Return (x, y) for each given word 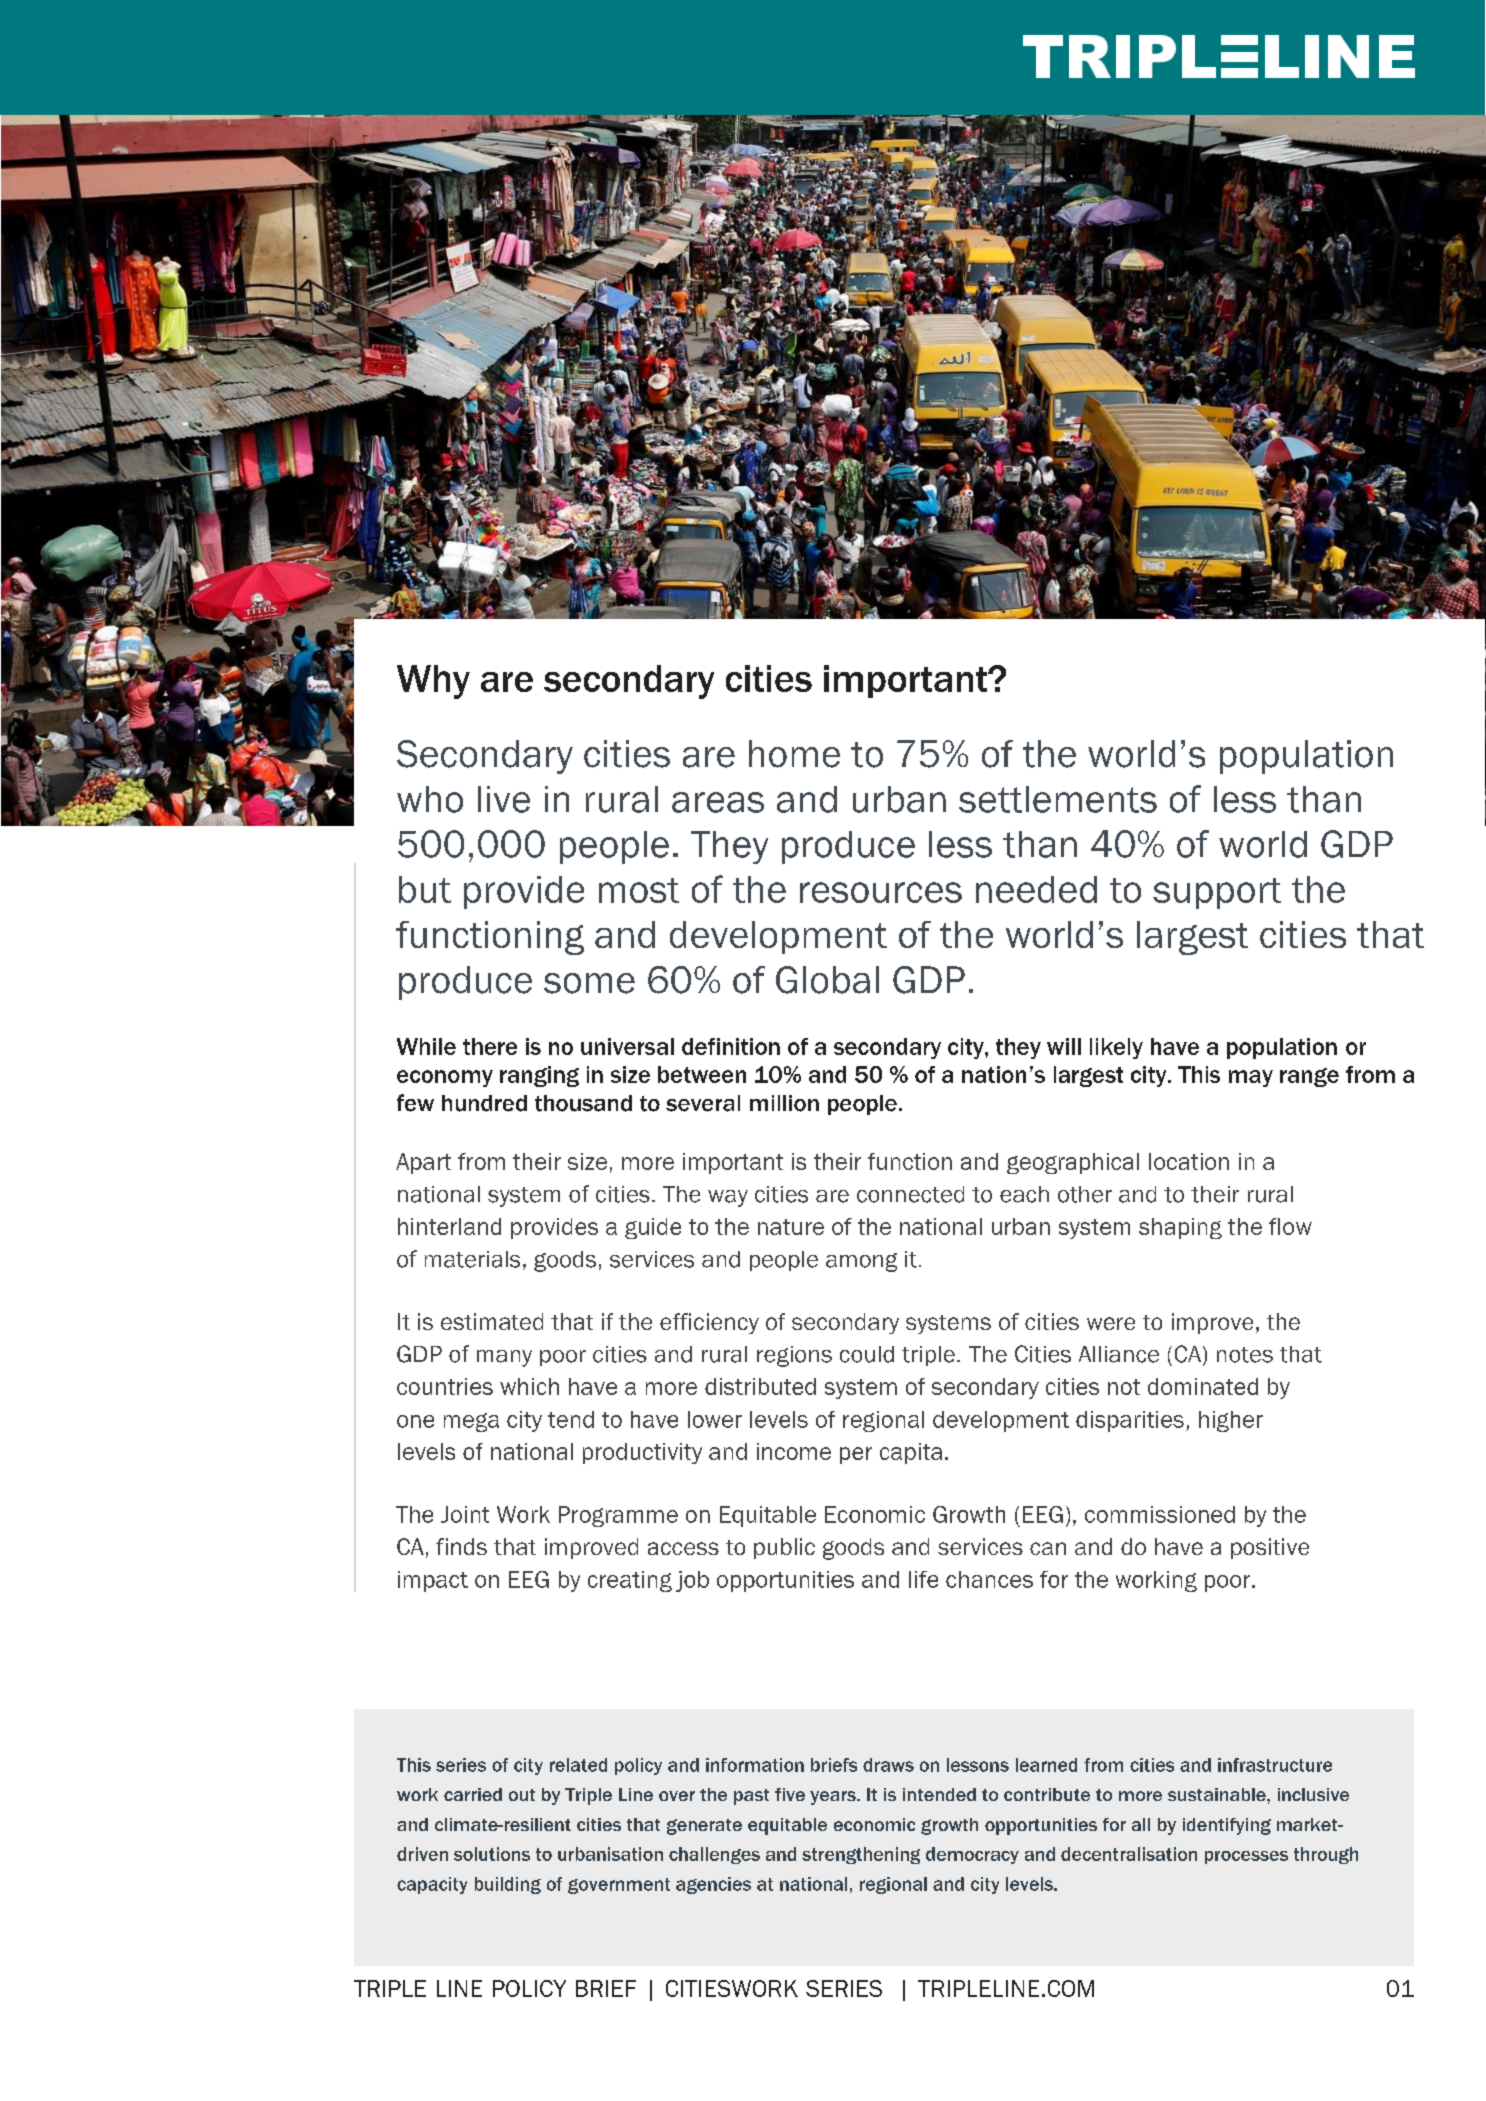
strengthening (861, 1855)
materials (472, 1259)
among (861, 1262)
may (1251, 1078)
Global (827, 980)
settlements (1058, 799)
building (508, 1885)
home (794, 754)
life (923, 1579)
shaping (1180, 1228)
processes (1246, 1857)
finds (461, 1546)
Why (433, 682)
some (589, 983)
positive (1270, 1548)
